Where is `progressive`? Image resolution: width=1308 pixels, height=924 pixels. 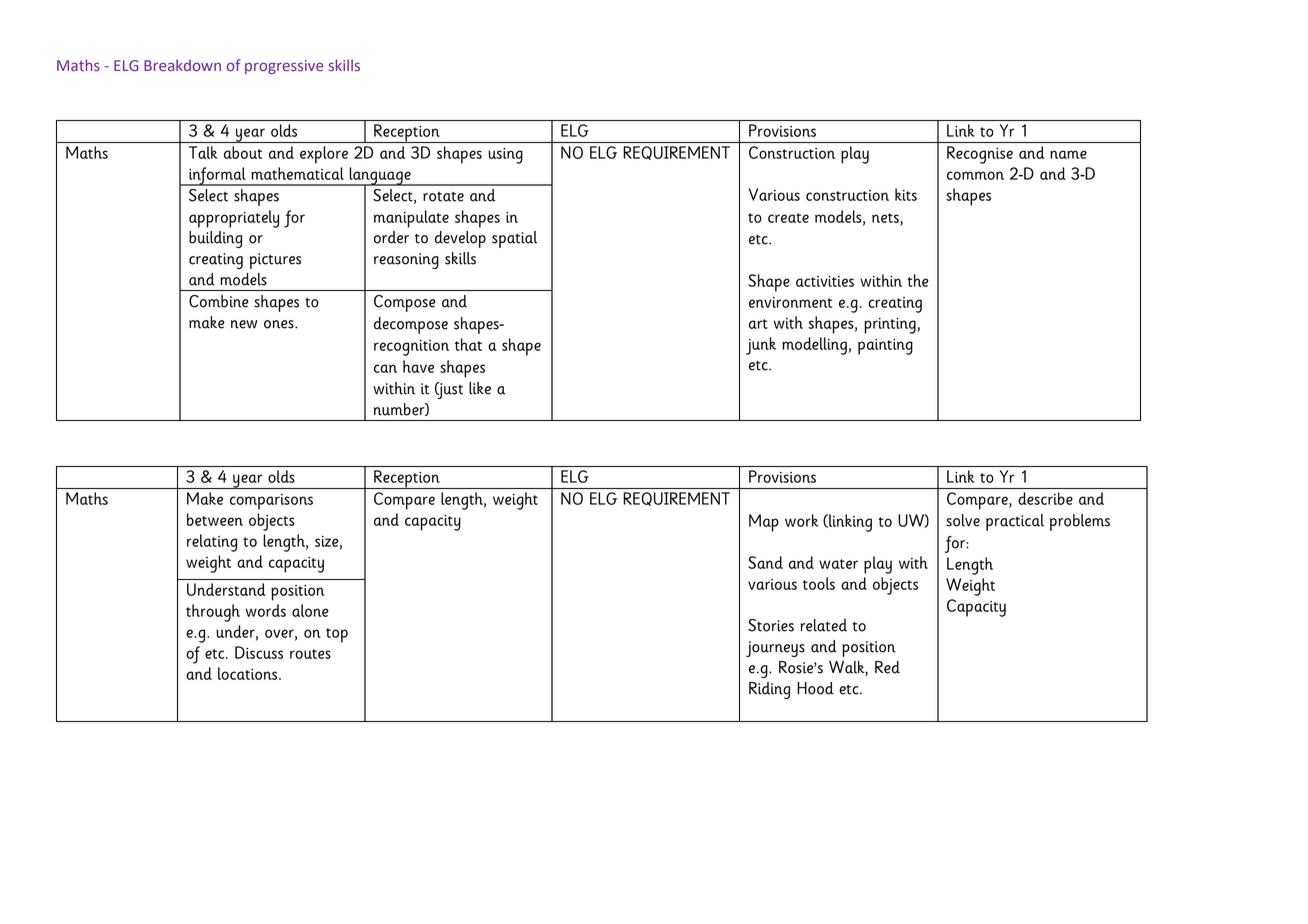
progressive is located at coordinates (284, 67).
